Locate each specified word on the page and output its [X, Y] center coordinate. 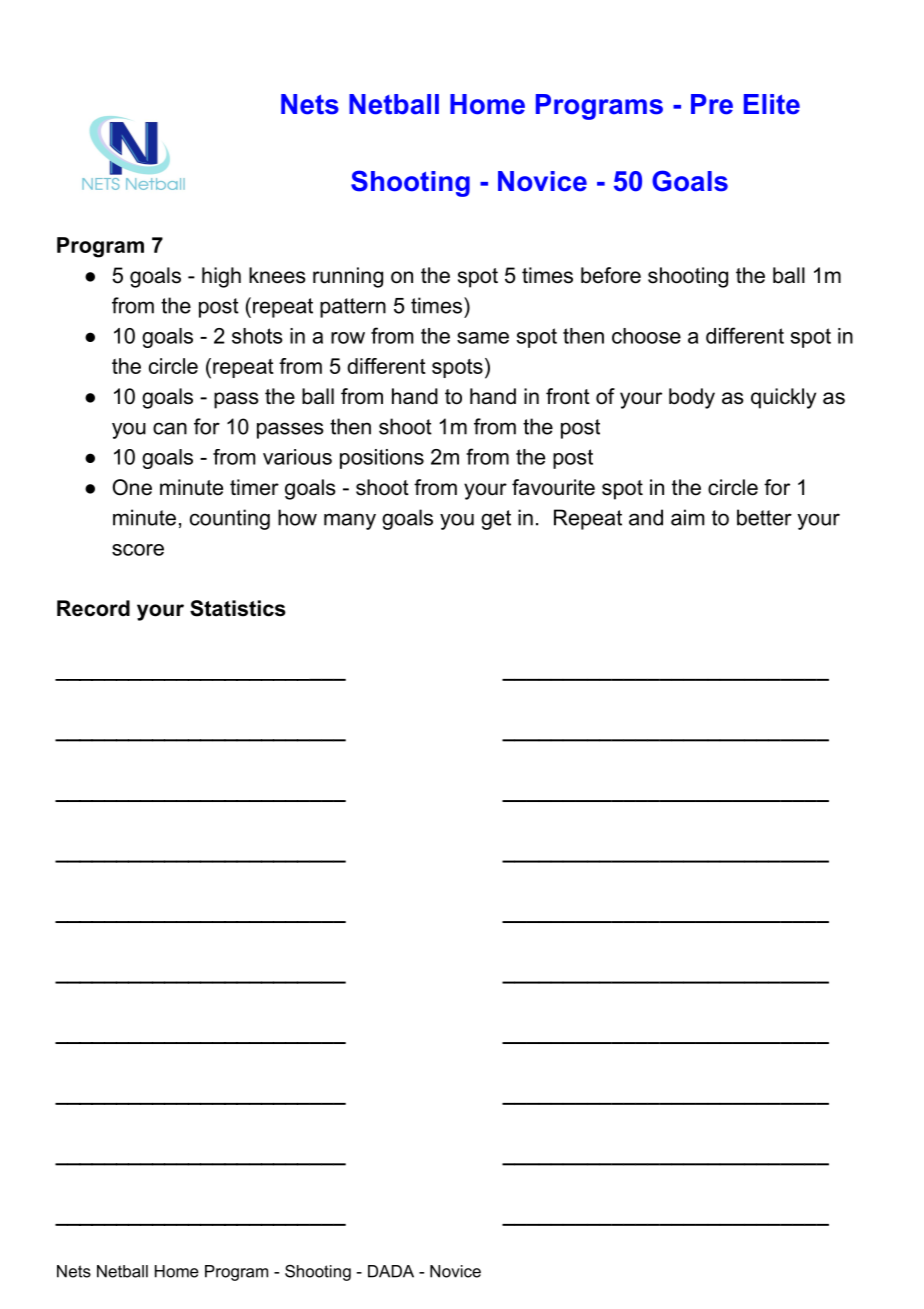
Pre [712, 104]
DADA [391, 1271]
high [221, 277]
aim [687, 517]
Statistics [238, 608]
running [348, 277]
